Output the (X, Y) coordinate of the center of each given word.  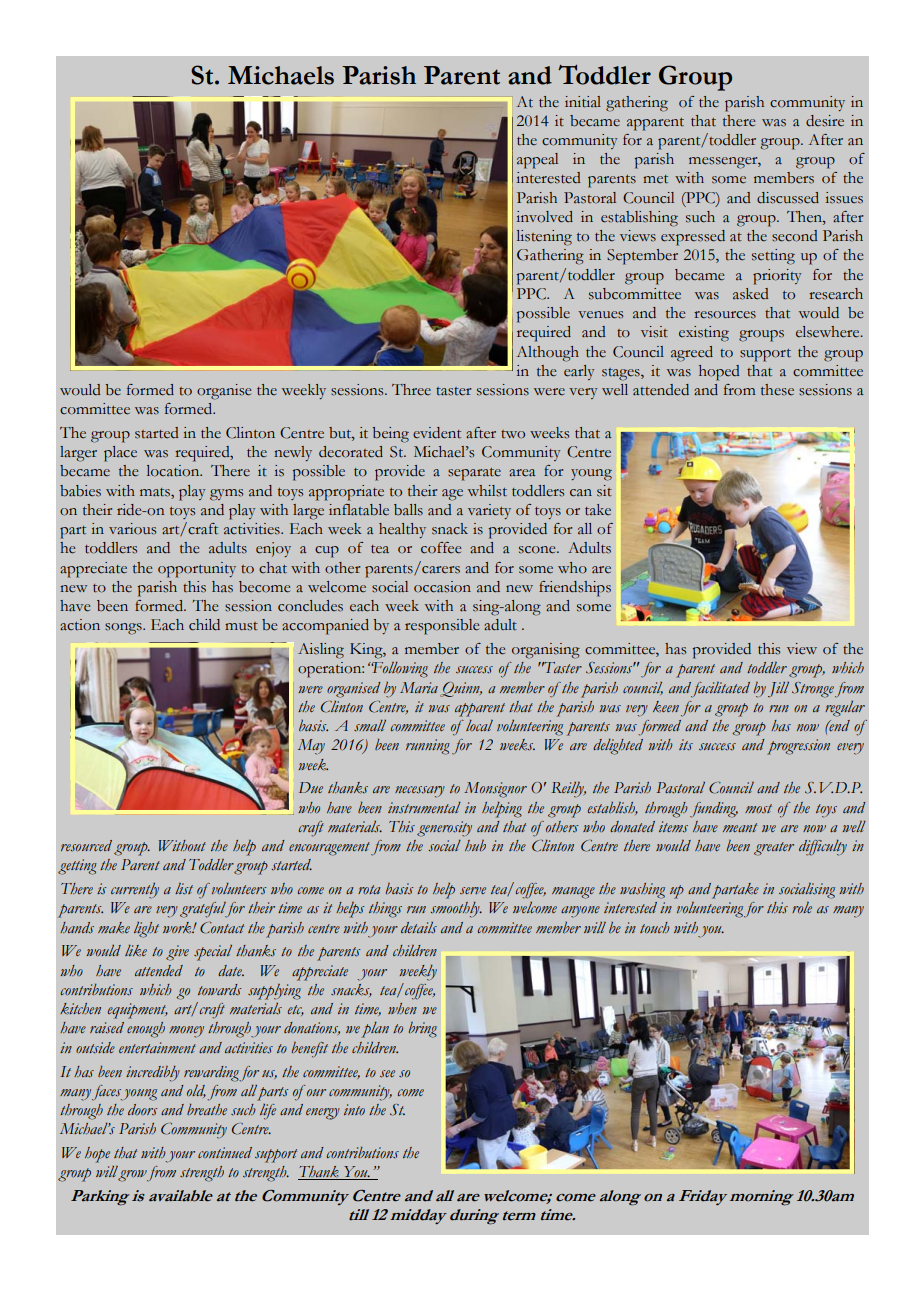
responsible (442, 627)
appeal (537, 161)
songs (124, 629)
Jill (778, 690)
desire (825, 121)
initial (583, 102)
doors (143, 1110)
